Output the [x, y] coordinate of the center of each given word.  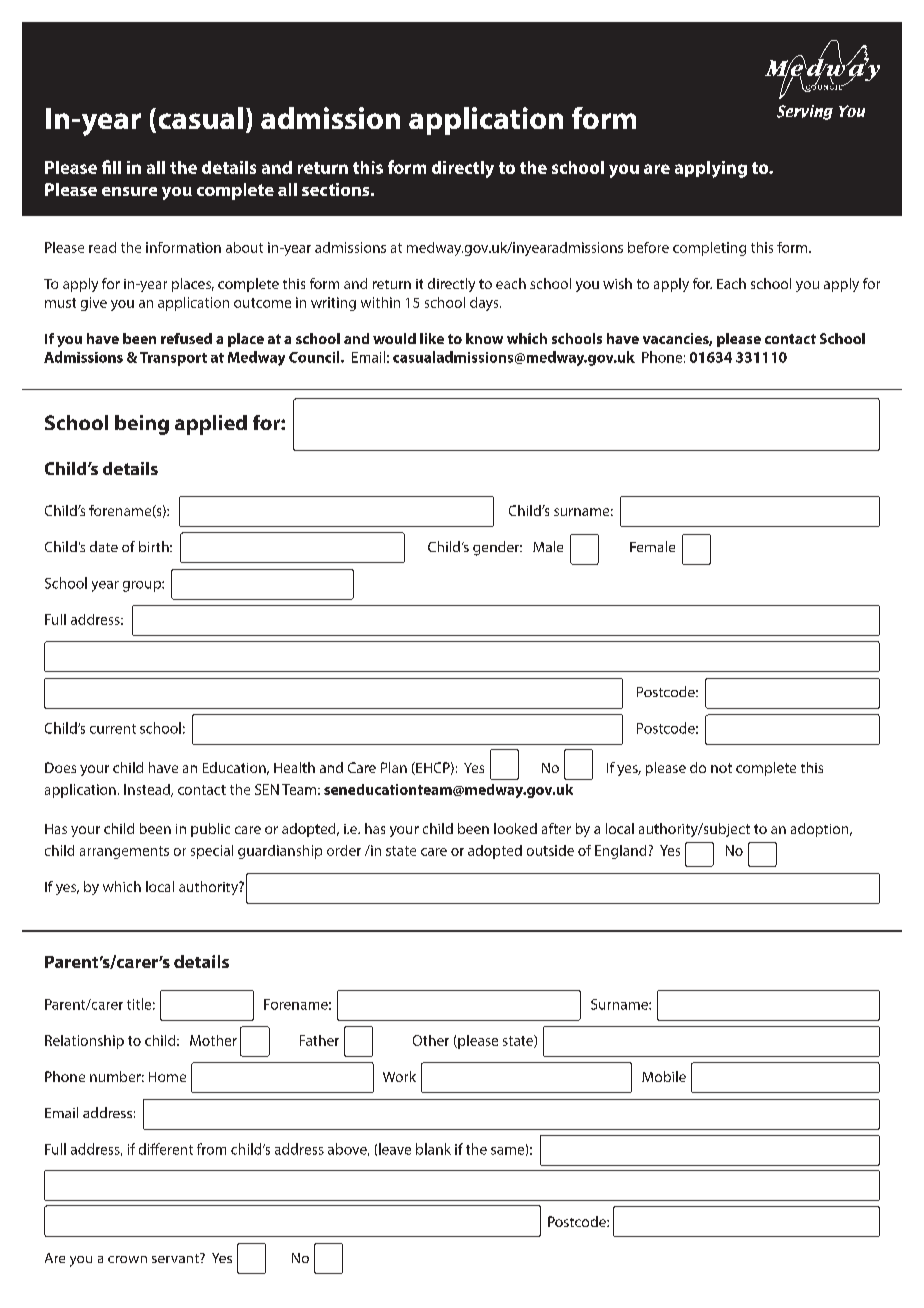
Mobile [664, 1076]
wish [617, 283]
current [113, 729]
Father [319, 1040]
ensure [129, 191]
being [142, 425]
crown [127, 1259]
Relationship [84, 1042]
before [648, 247]
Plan [394, 767]
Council [315, 357]
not [721, 768]
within [380, 302]
